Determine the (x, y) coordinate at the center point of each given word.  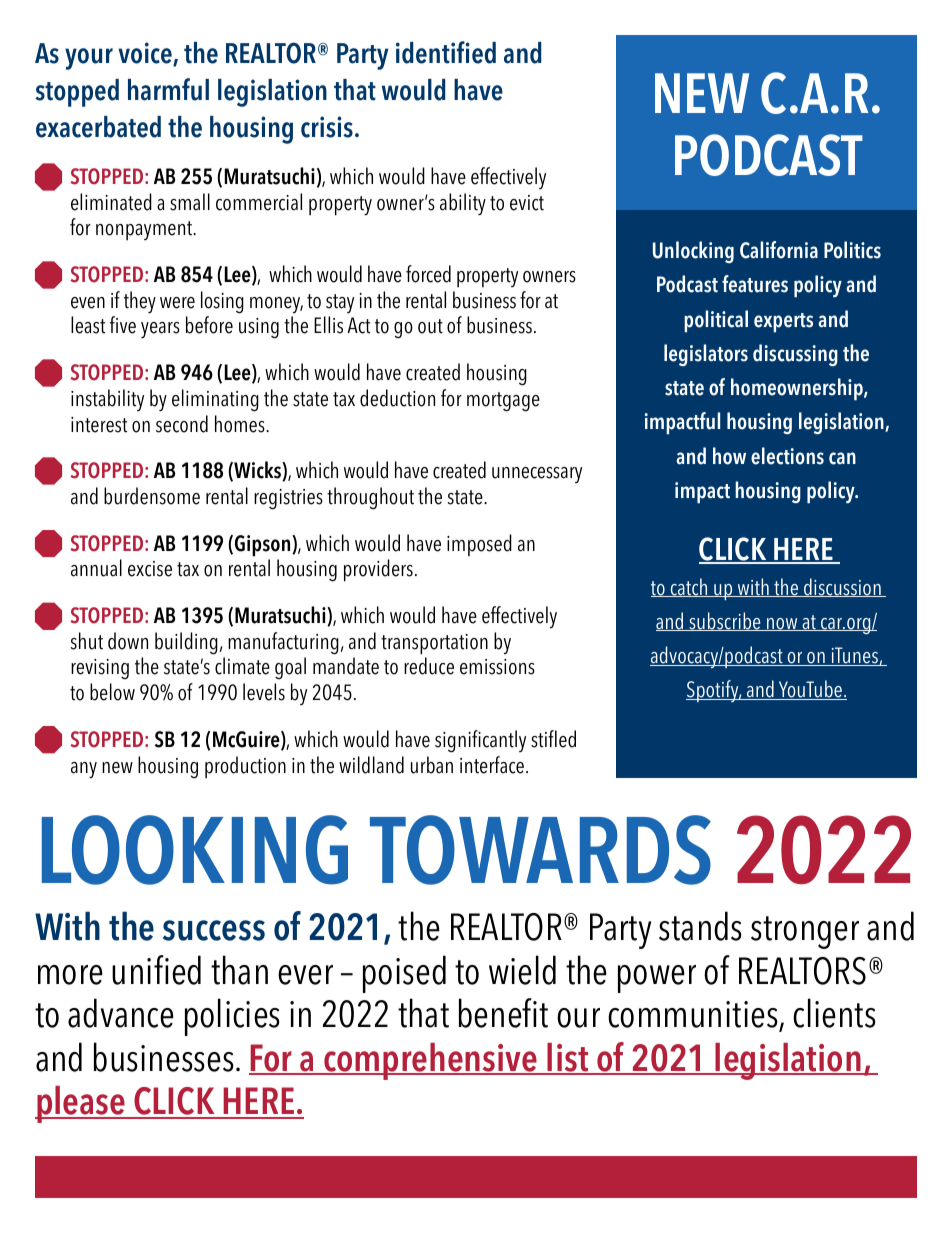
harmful (168, 89)
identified (446, 52)
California (779, 250)
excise (150, 569)
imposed (479, 545)
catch (689, 587)
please (81, 1104)
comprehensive (431, 1061)
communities (694, 1016)
